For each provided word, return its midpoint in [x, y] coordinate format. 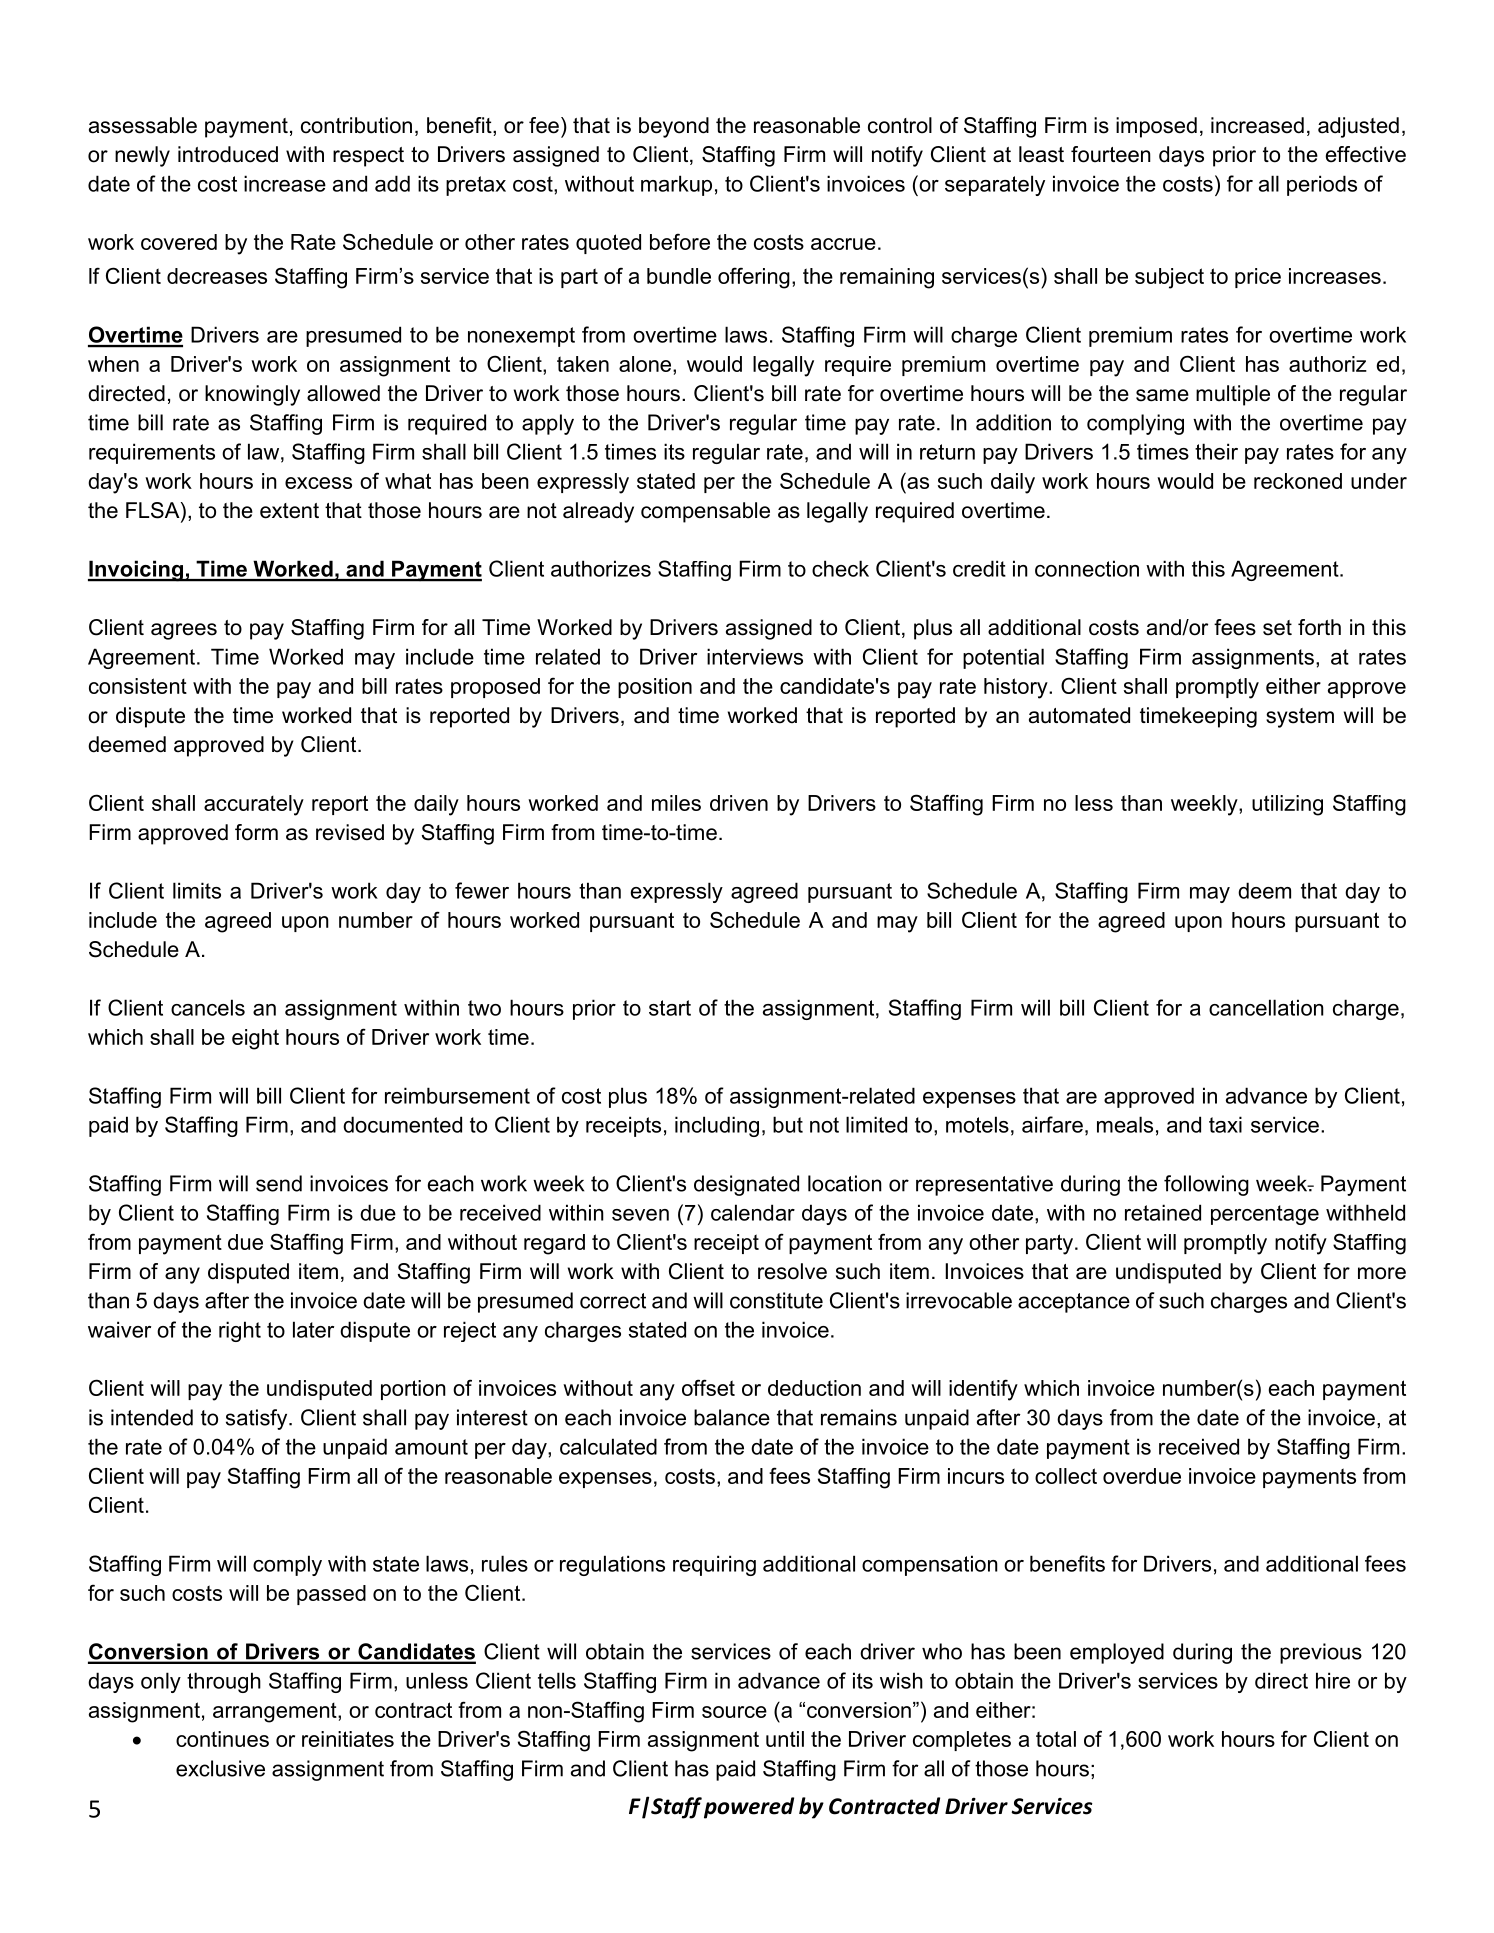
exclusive [220, 1768]
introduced [228, 154]
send [279, 1183]
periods [1322, 185]
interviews [755, 656]
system [1300, 718]
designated [746, 1185]
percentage [1265, 1215]
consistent [138, 686]
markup [676, 185]
